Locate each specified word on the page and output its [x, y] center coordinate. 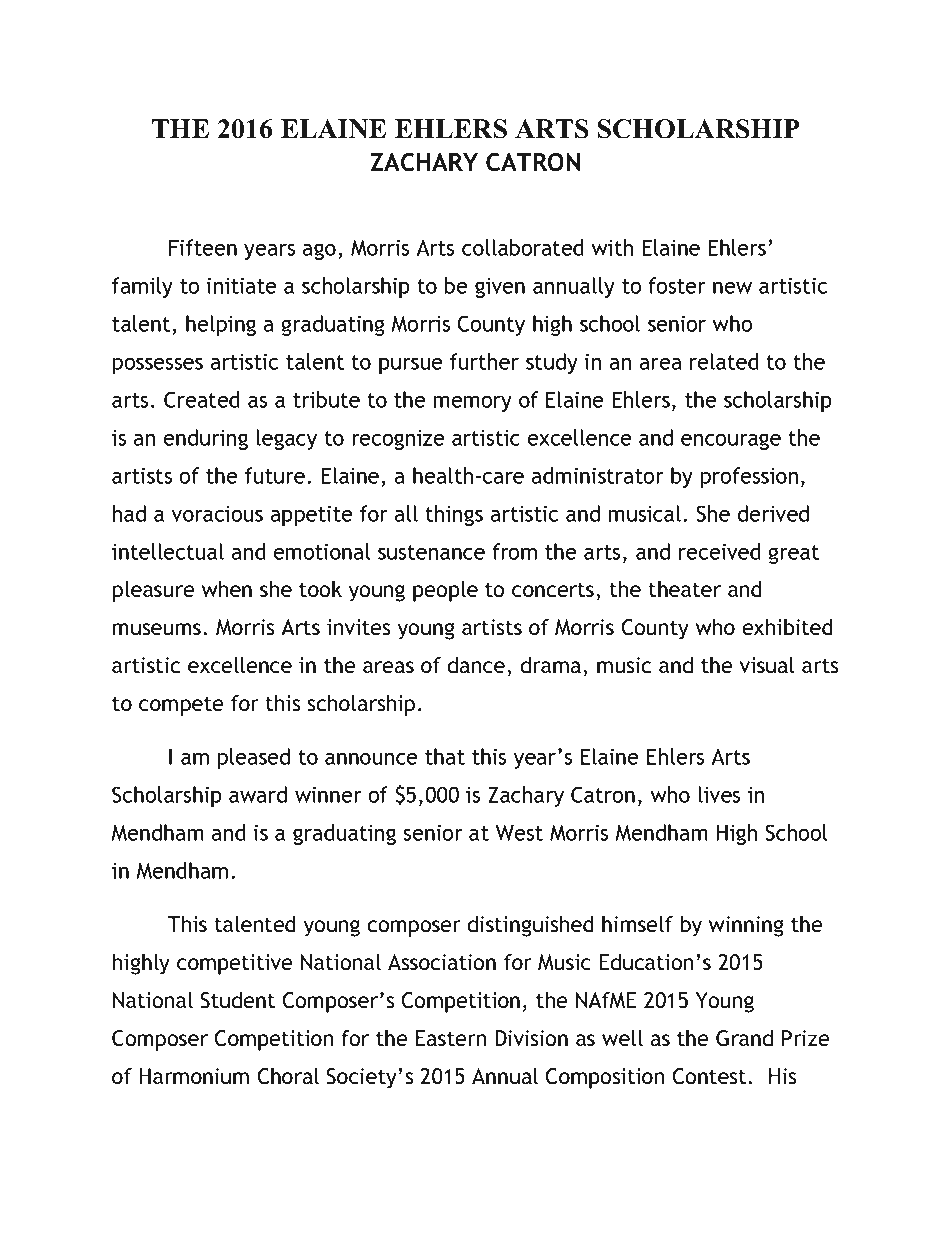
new [732, 288]
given [500, 288]
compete [181, 706]
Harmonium [194, 1076]
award [258, 794]
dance [476, 665]
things [454, 515]
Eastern [451, 1038]
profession [749, 477]
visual [767, 665]
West [519, 833]
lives [719, 794]
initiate [241, 285]
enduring [205, 439]
